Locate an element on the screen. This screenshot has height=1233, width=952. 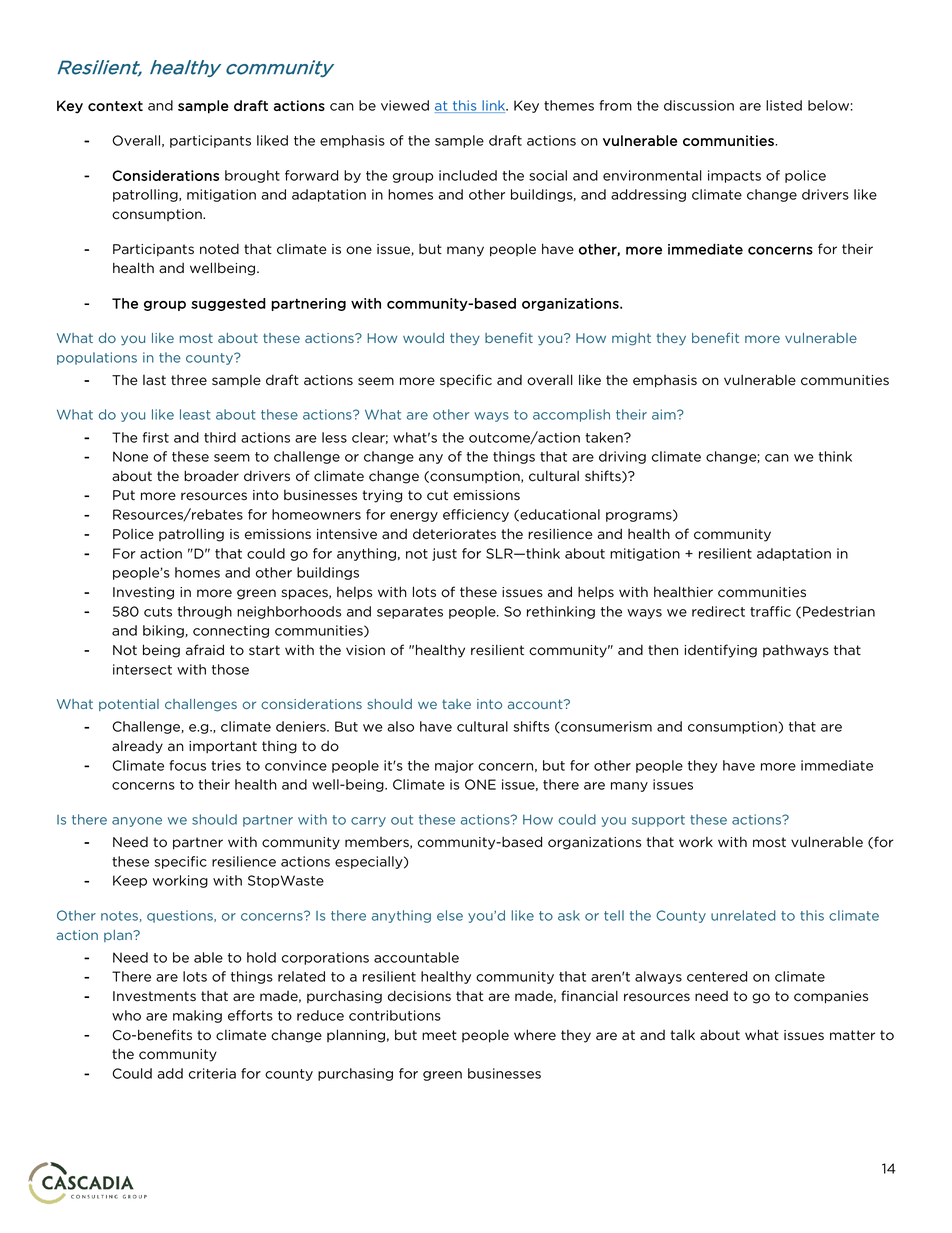
just is located at coordinates (444, 554).
